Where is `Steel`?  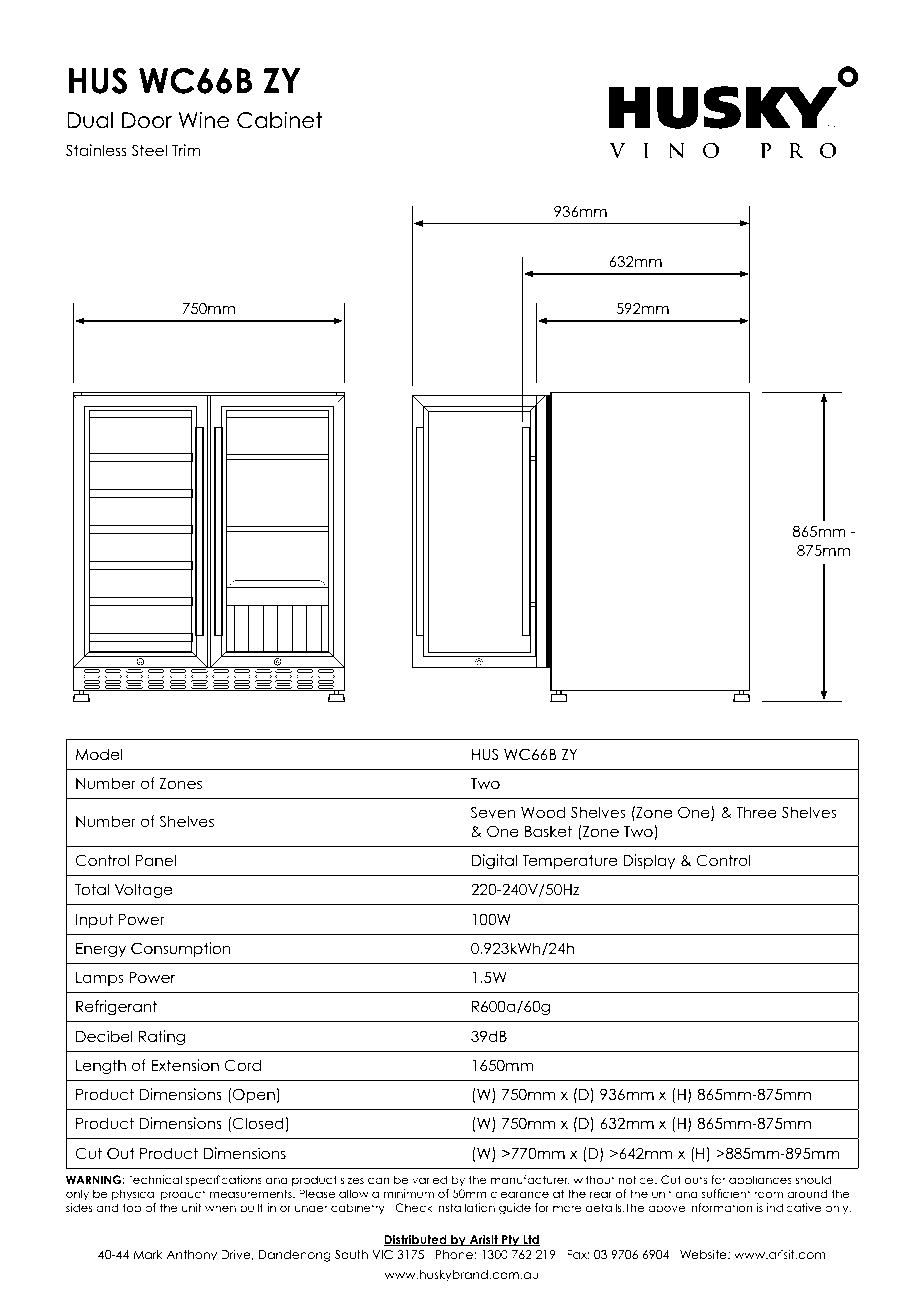 Steel is located at coordinates (149, 150).
